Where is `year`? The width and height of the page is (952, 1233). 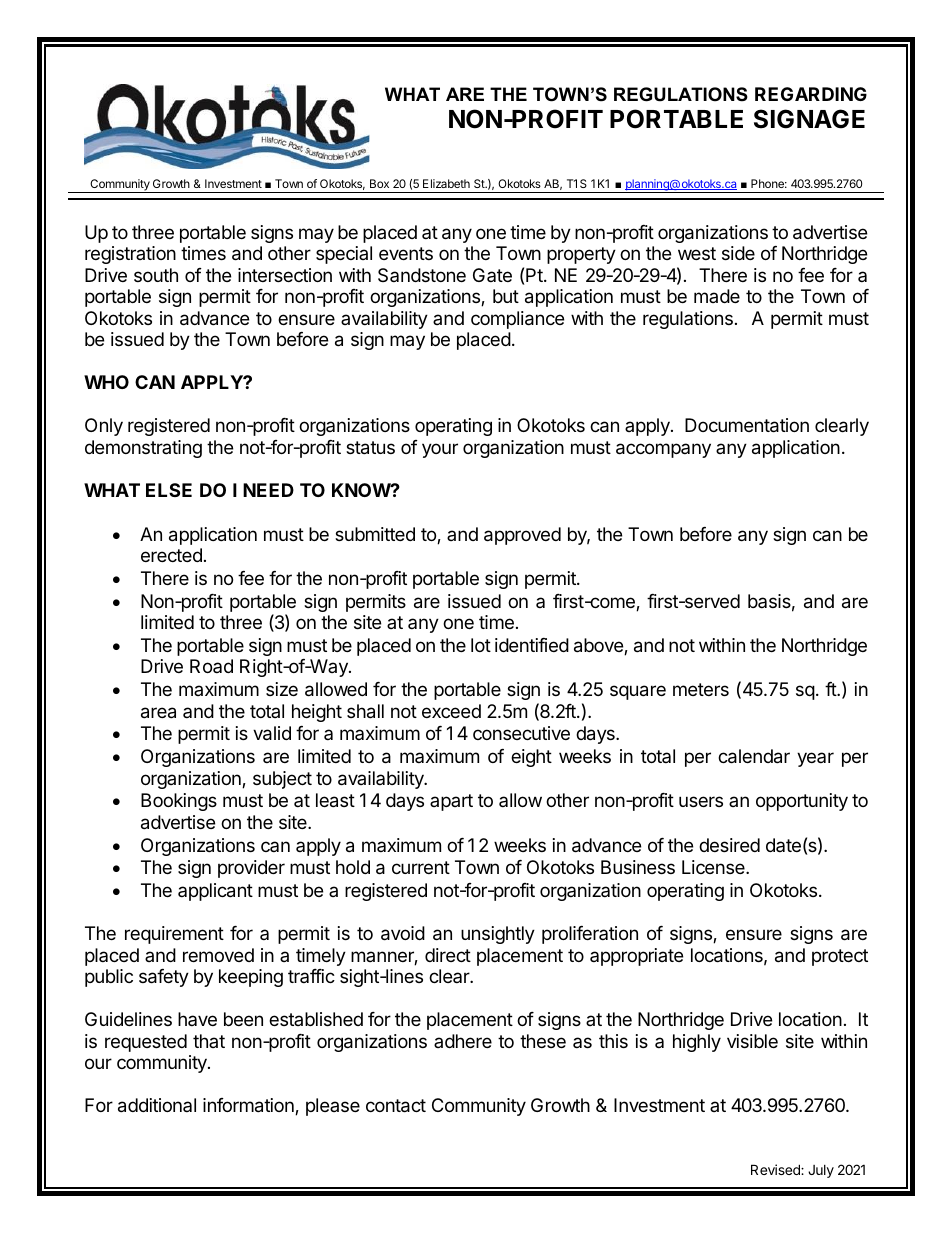
year is located at coordinates (815, 759).
